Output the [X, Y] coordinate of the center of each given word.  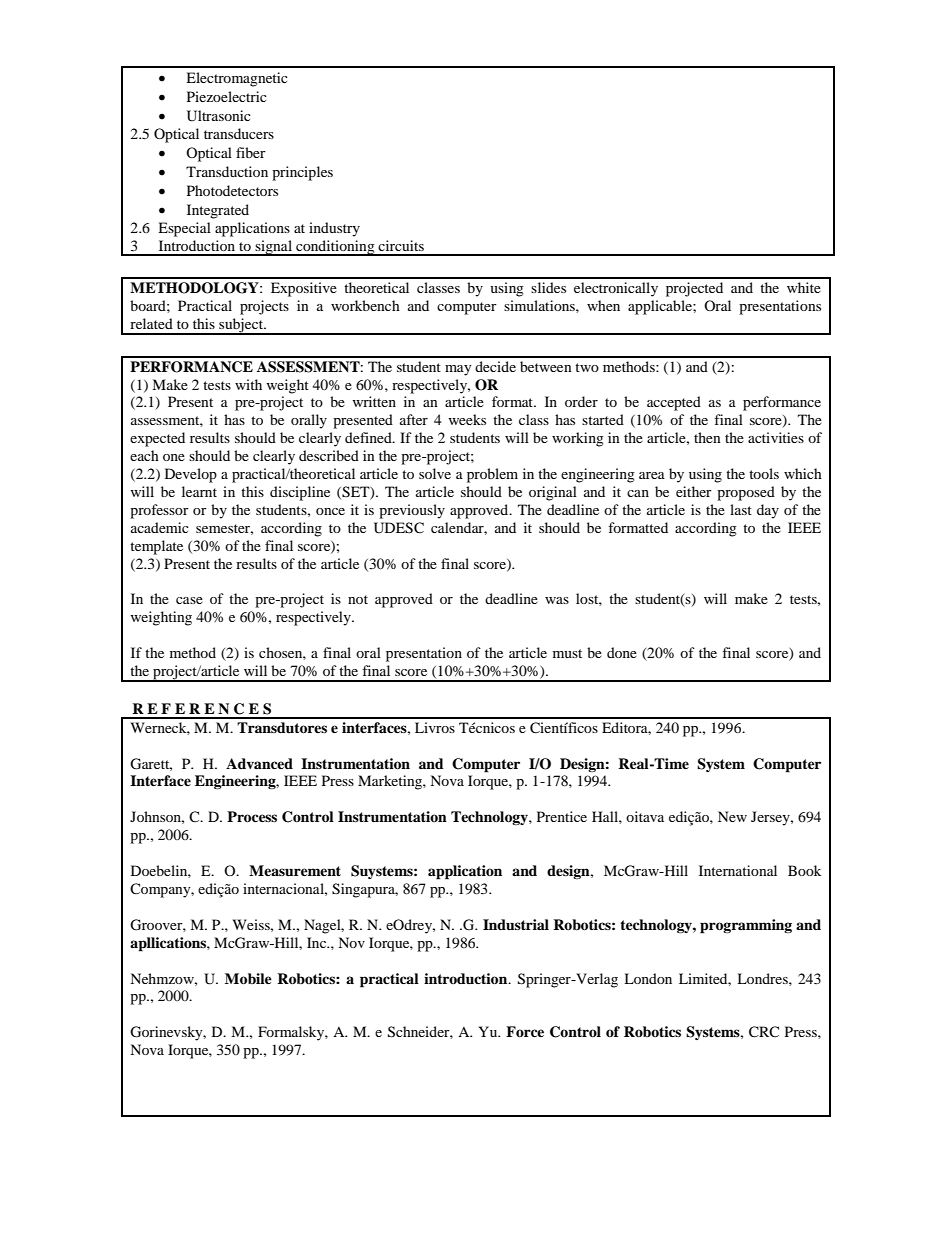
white [804, 287]
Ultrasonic [219, 116]
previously [412, 511]
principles [302, 173]
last [741, 509]
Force [525, 1031]
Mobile [248, 979]
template [156, 547]
